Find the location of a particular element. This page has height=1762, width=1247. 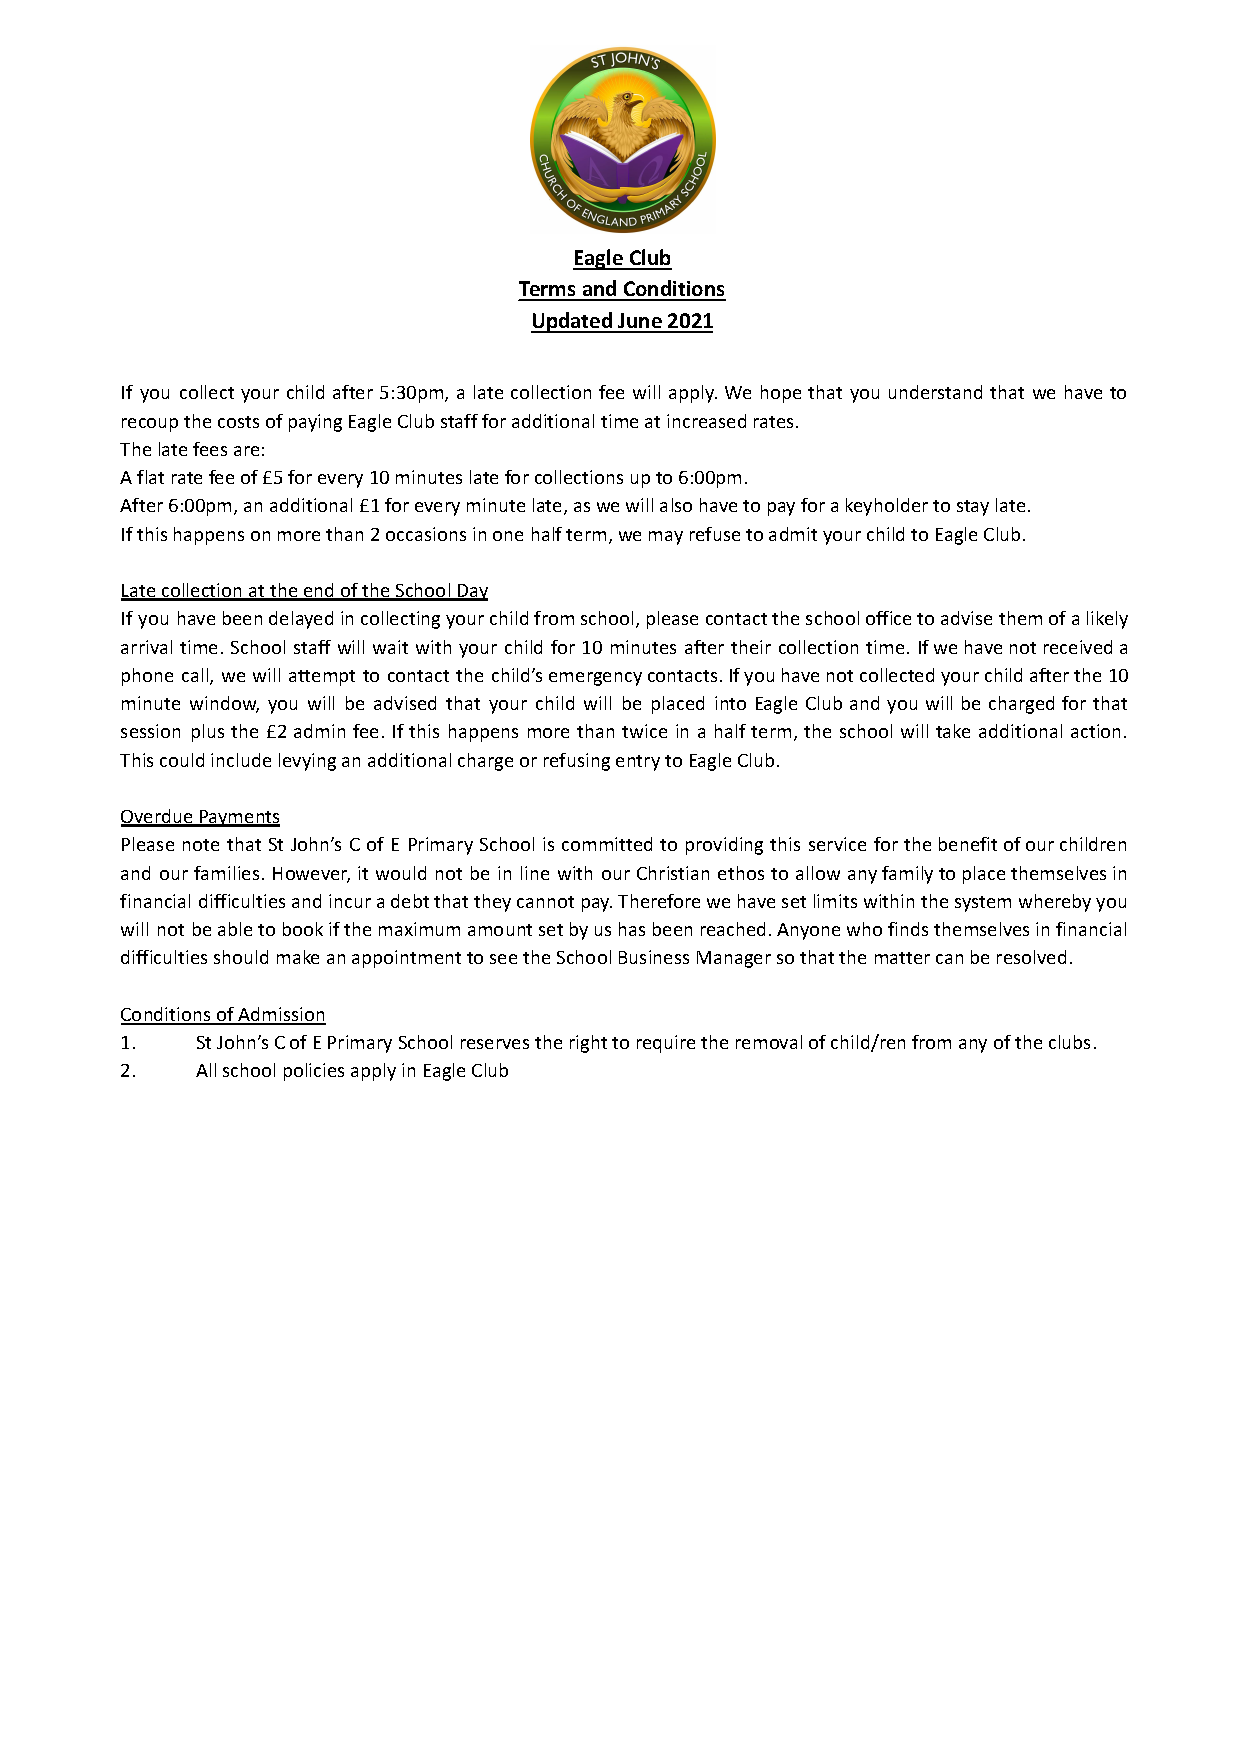

right is located at coordinates (588, 1044).
